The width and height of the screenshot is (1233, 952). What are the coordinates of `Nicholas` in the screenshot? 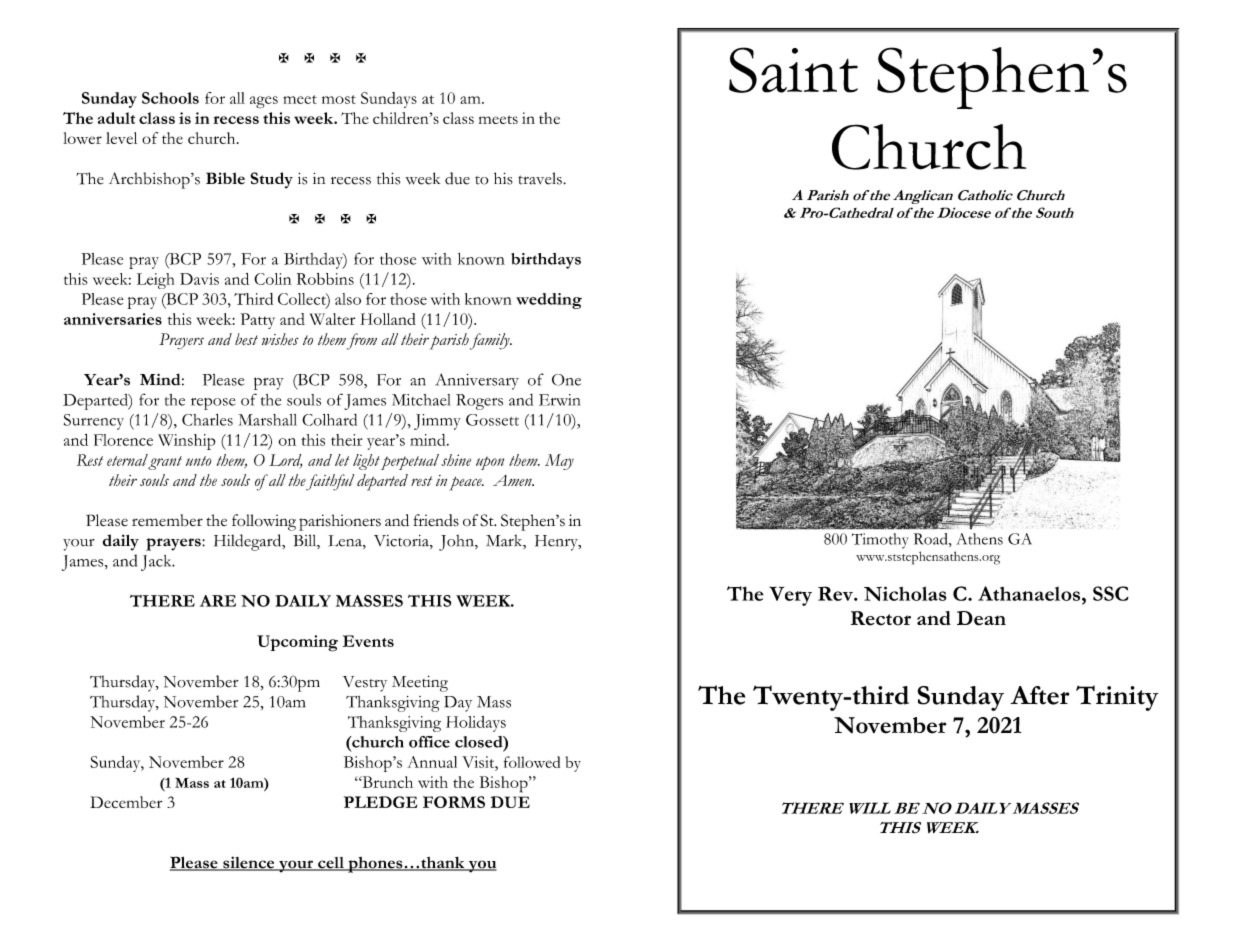 It's located at (905, 593).
